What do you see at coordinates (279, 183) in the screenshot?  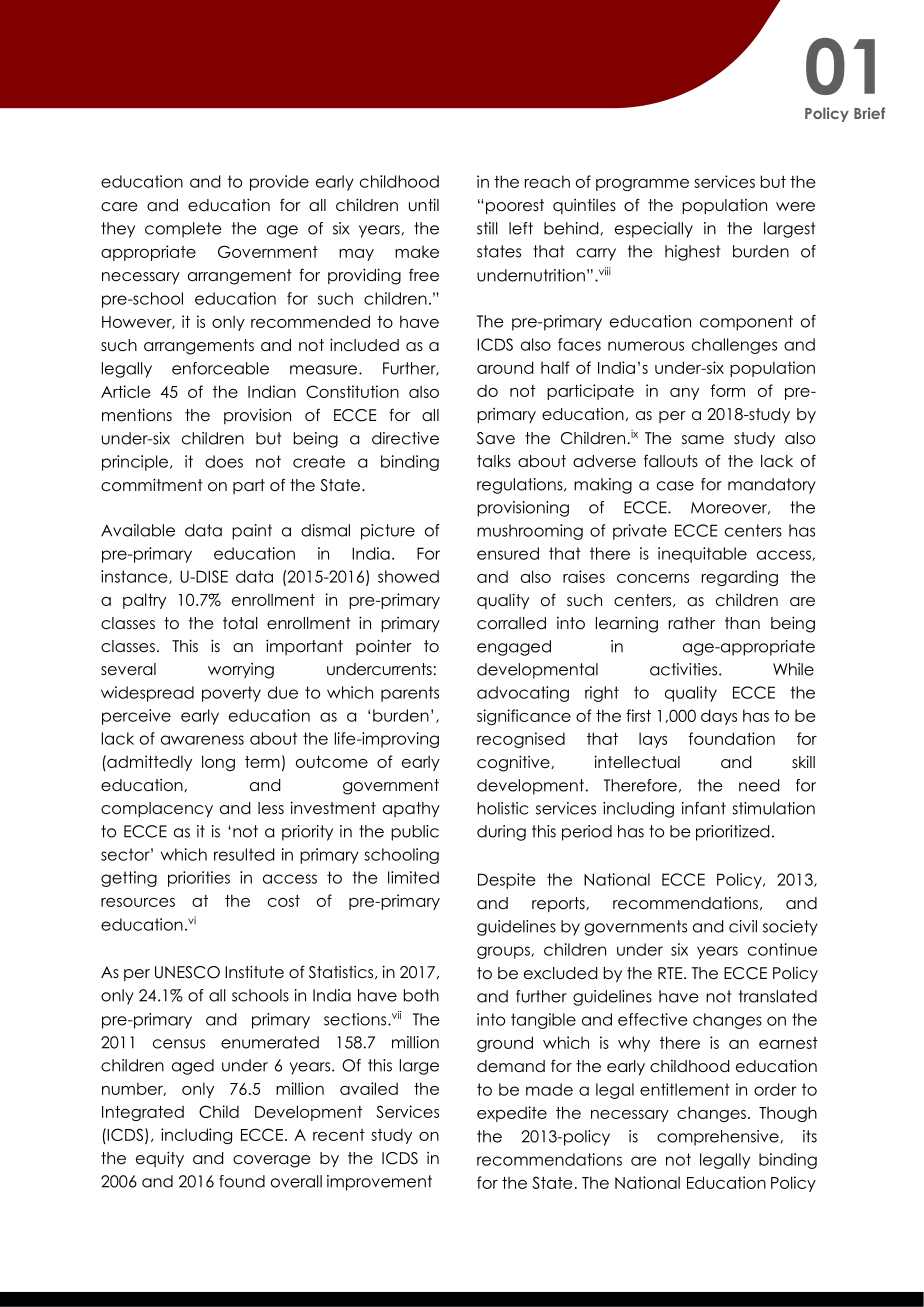 I see `provide` at bounding box center [279, 183].
